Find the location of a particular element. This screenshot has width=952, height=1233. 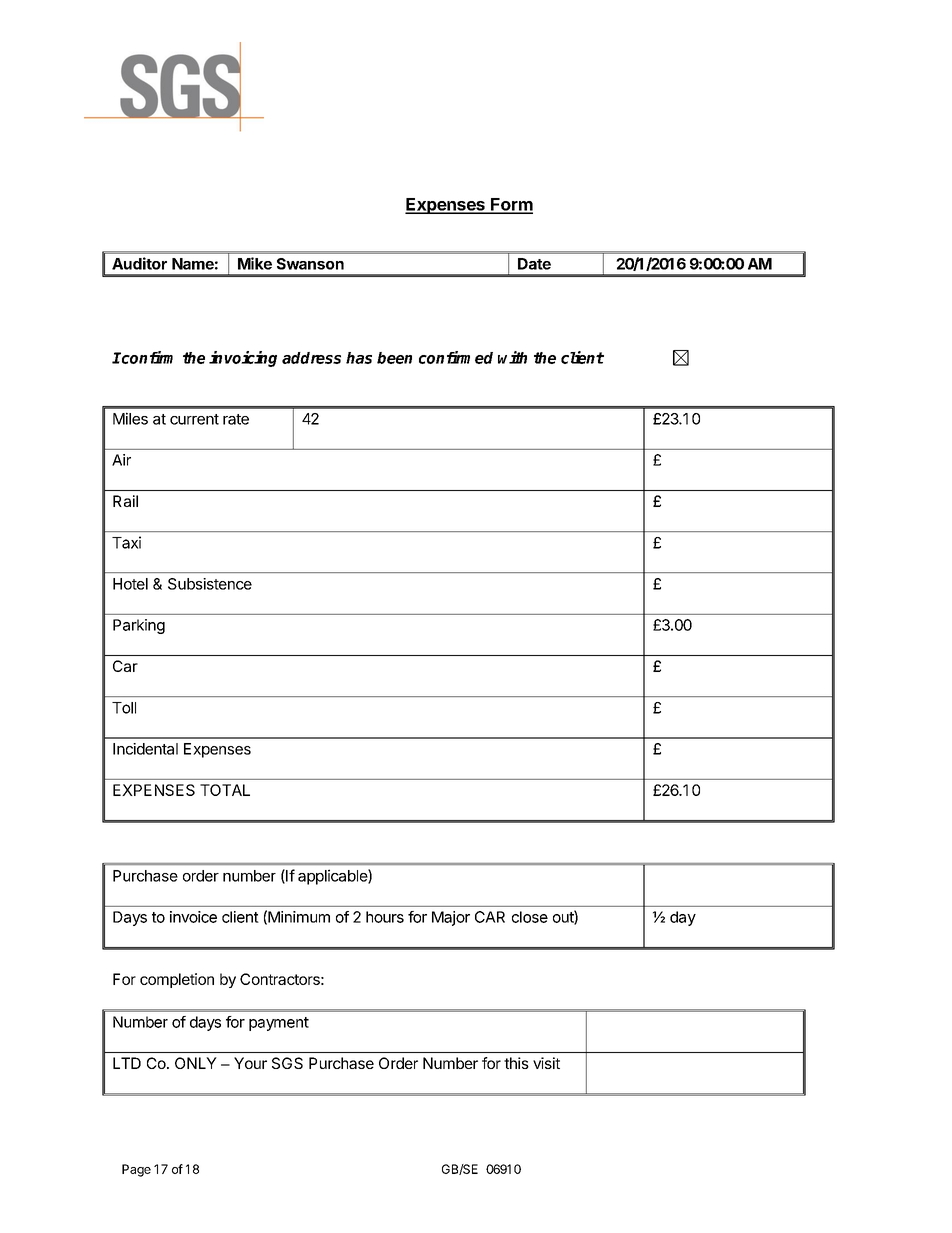

this is located at coordinates (516, 1063).
